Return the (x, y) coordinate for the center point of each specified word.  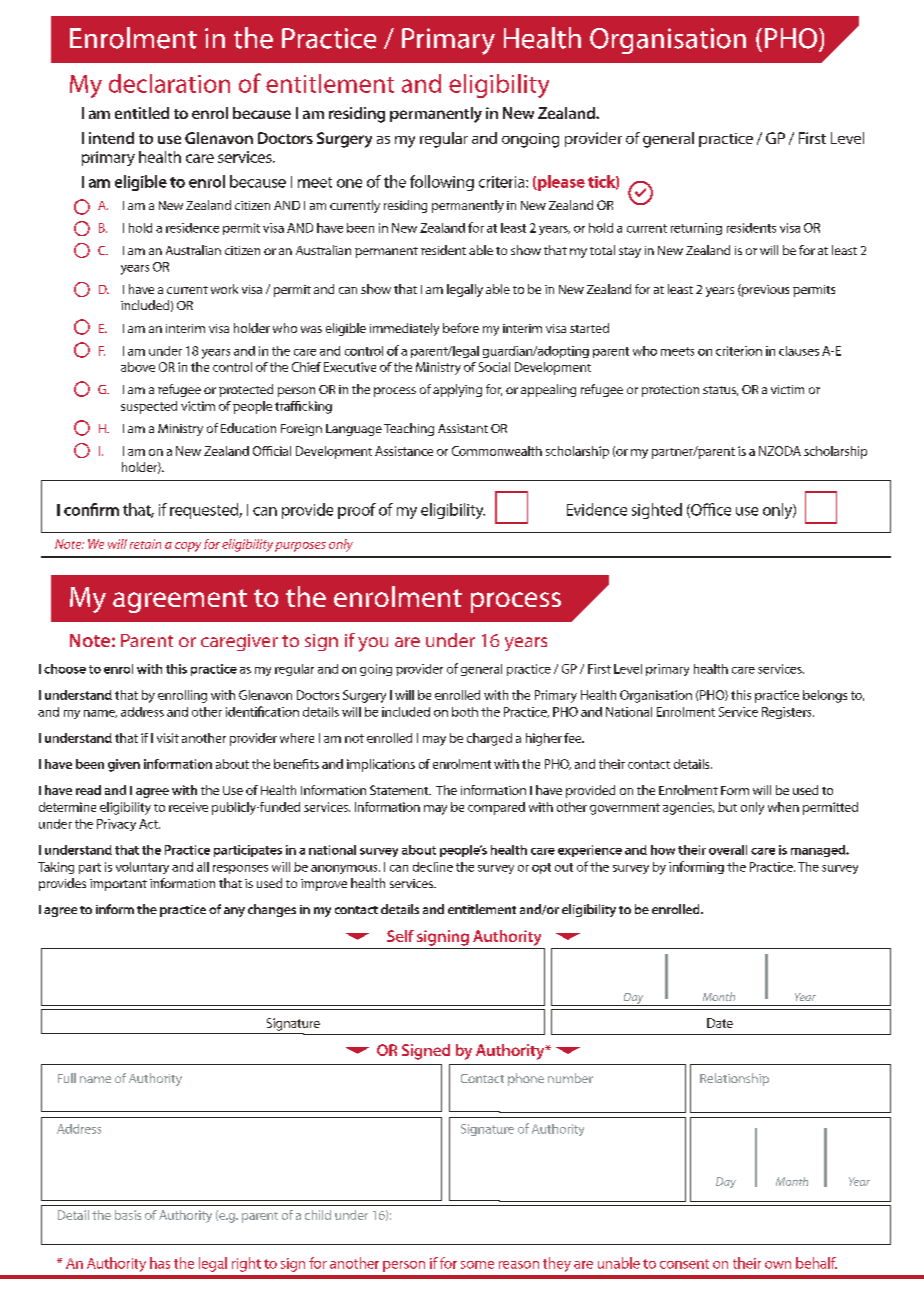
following (442, 183)
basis (128, 1215)
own (778, 1265)
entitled (142, 113)
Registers (788, 713)
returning (696, 229)
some (477, 1265)
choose (65, 669)
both (465, 712)
